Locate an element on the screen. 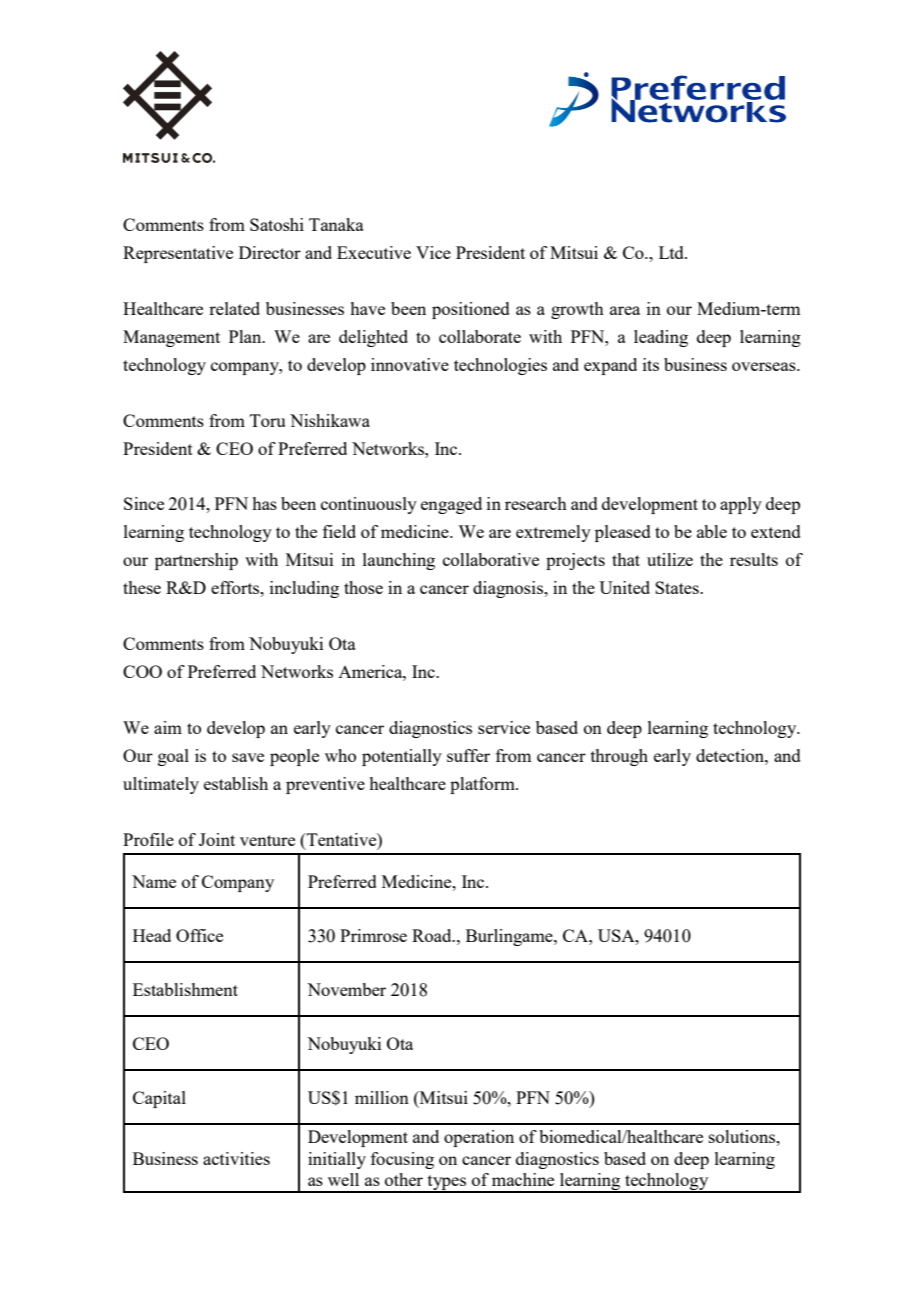  engaged is located at coordinates (451, 505).
